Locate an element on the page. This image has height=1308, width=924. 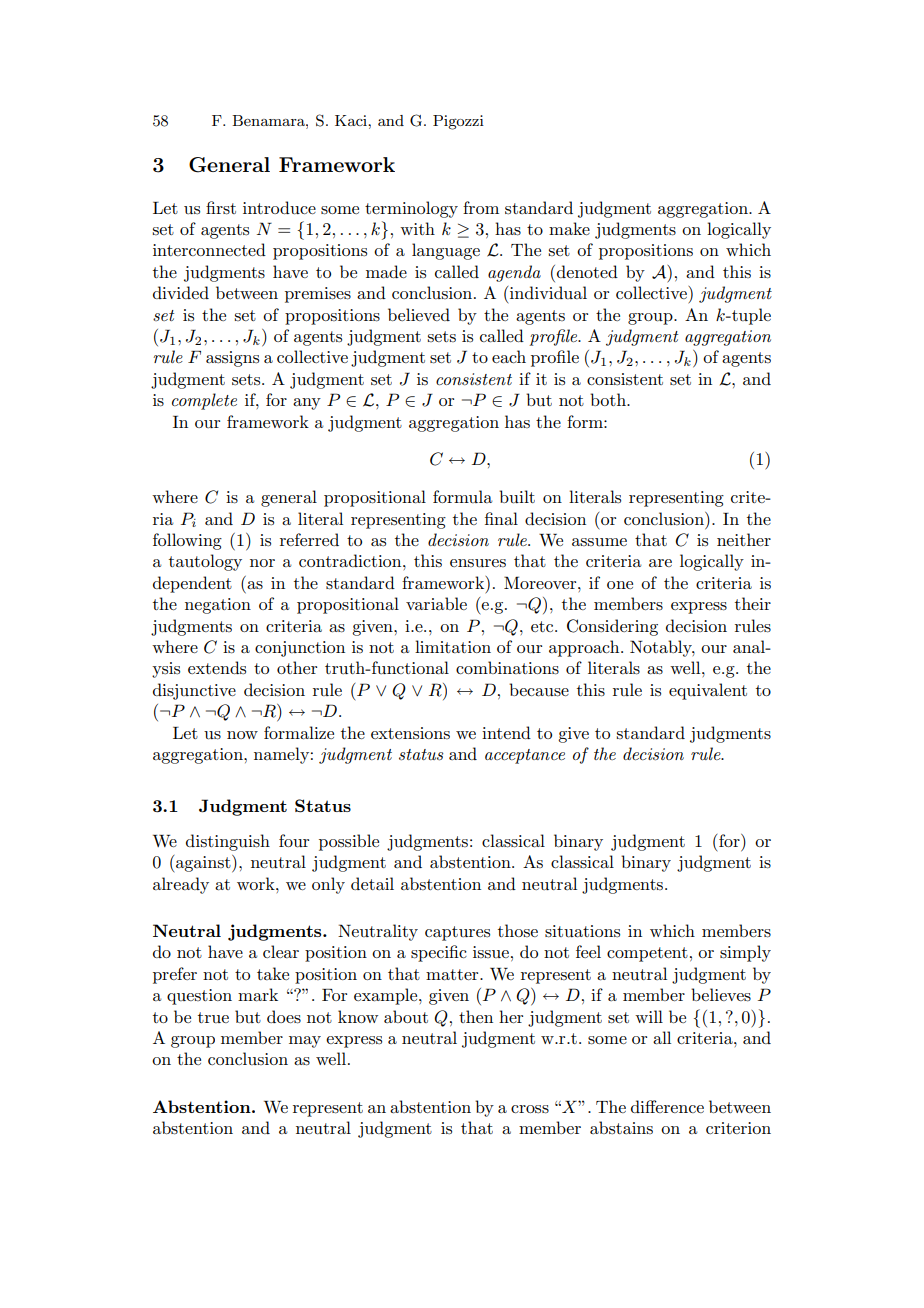
denoted is located at coordinates (587, 271).
